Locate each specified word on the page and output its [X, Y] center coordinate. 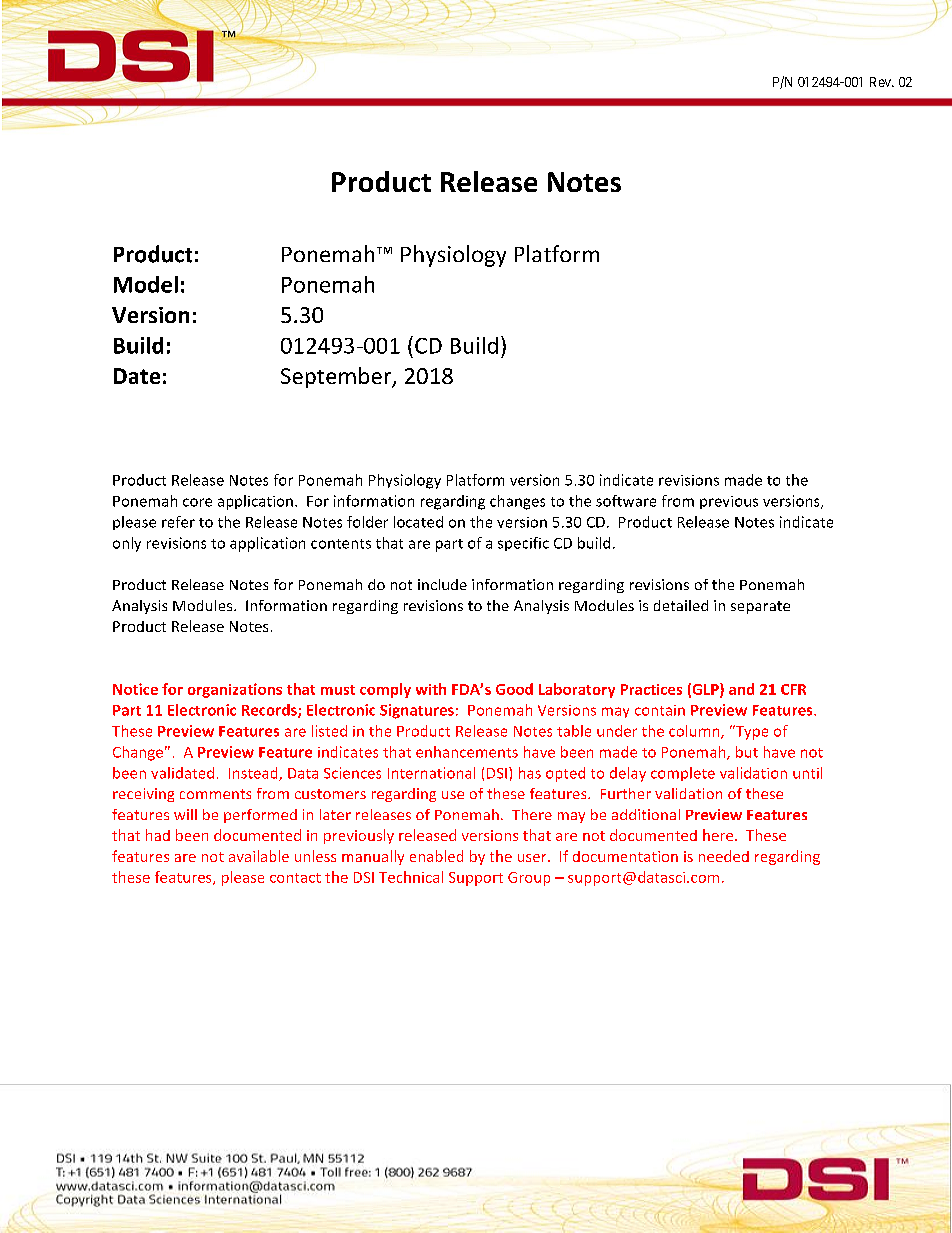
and [741, 689]
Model [146, 284]
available [259, 856]
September [337, 377]
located [418, 522]
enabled [436, 856]
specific [523, 544]
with [431, 689]
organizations [235, 690]
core [197, 502]
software [626, 501]
